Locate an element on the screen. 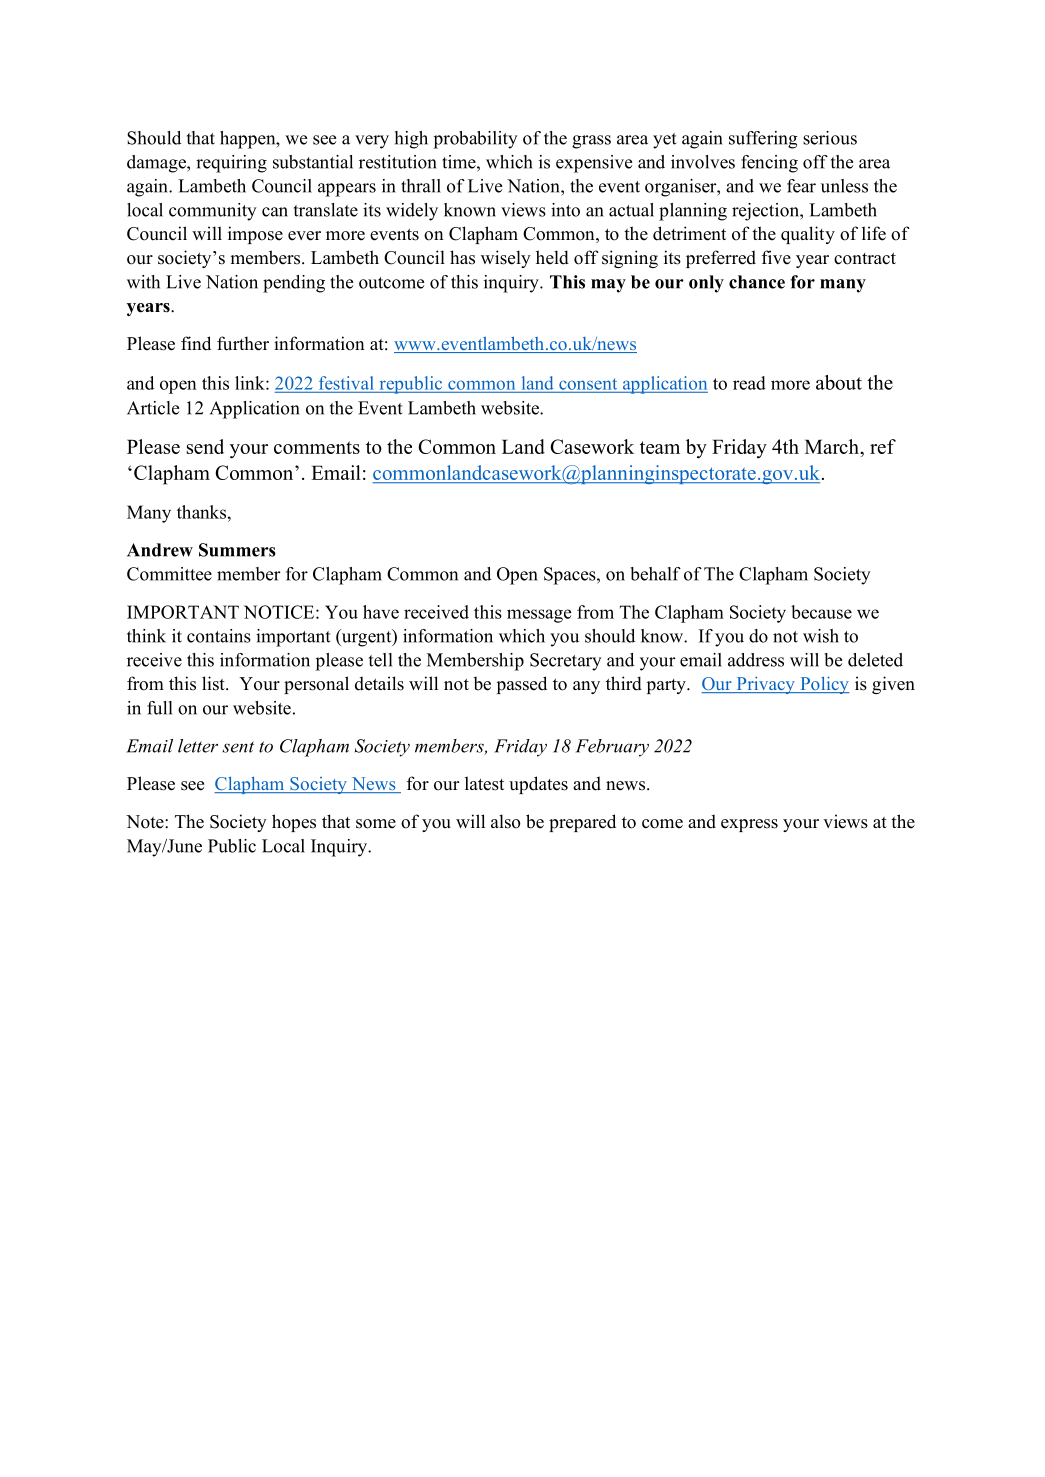 Image resolution: width=1045 pixels, height=1477 pixels. wish is located at coordinates (821, 636).
